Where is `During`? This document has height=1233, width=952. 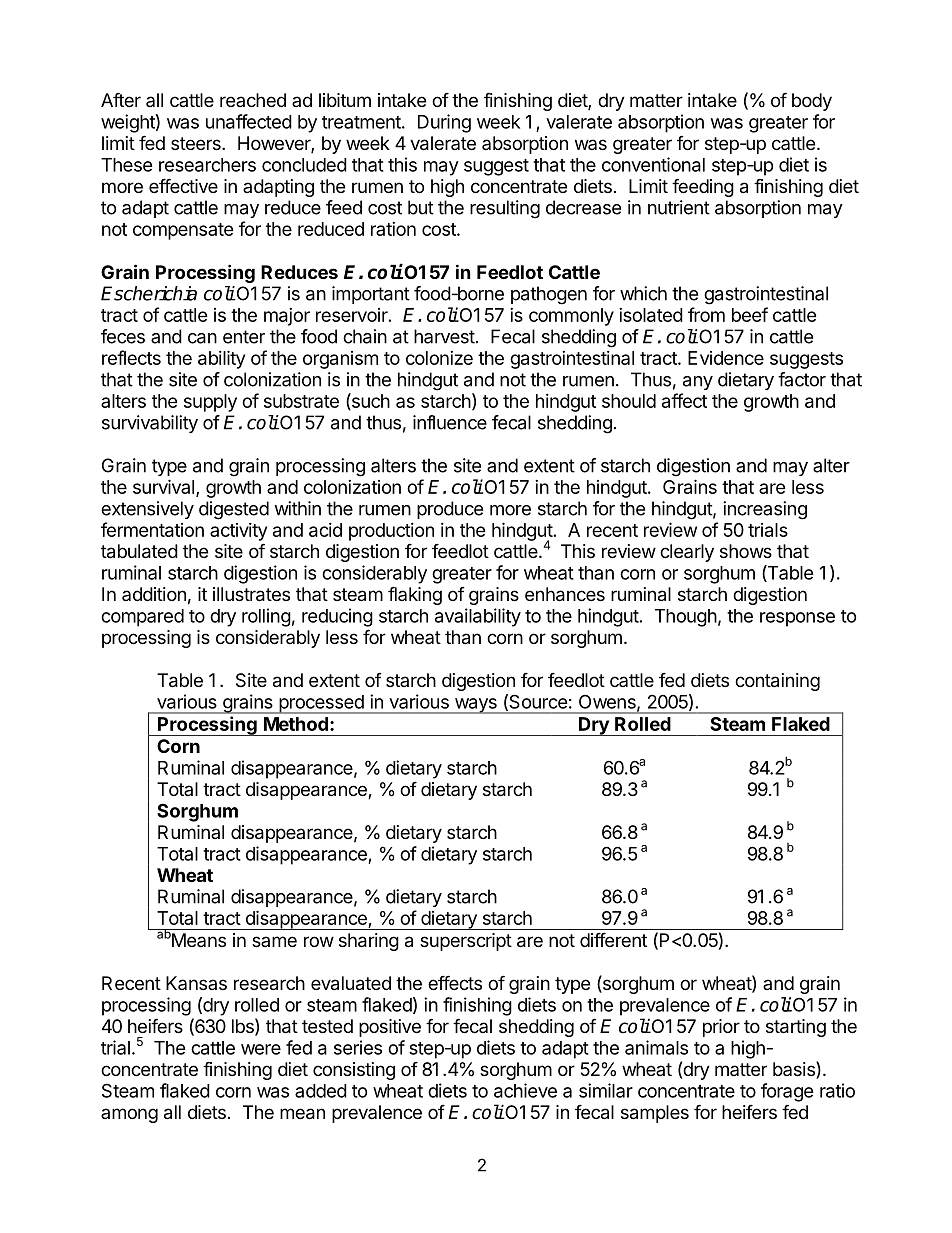
During is located at coordinates (444, 123).
